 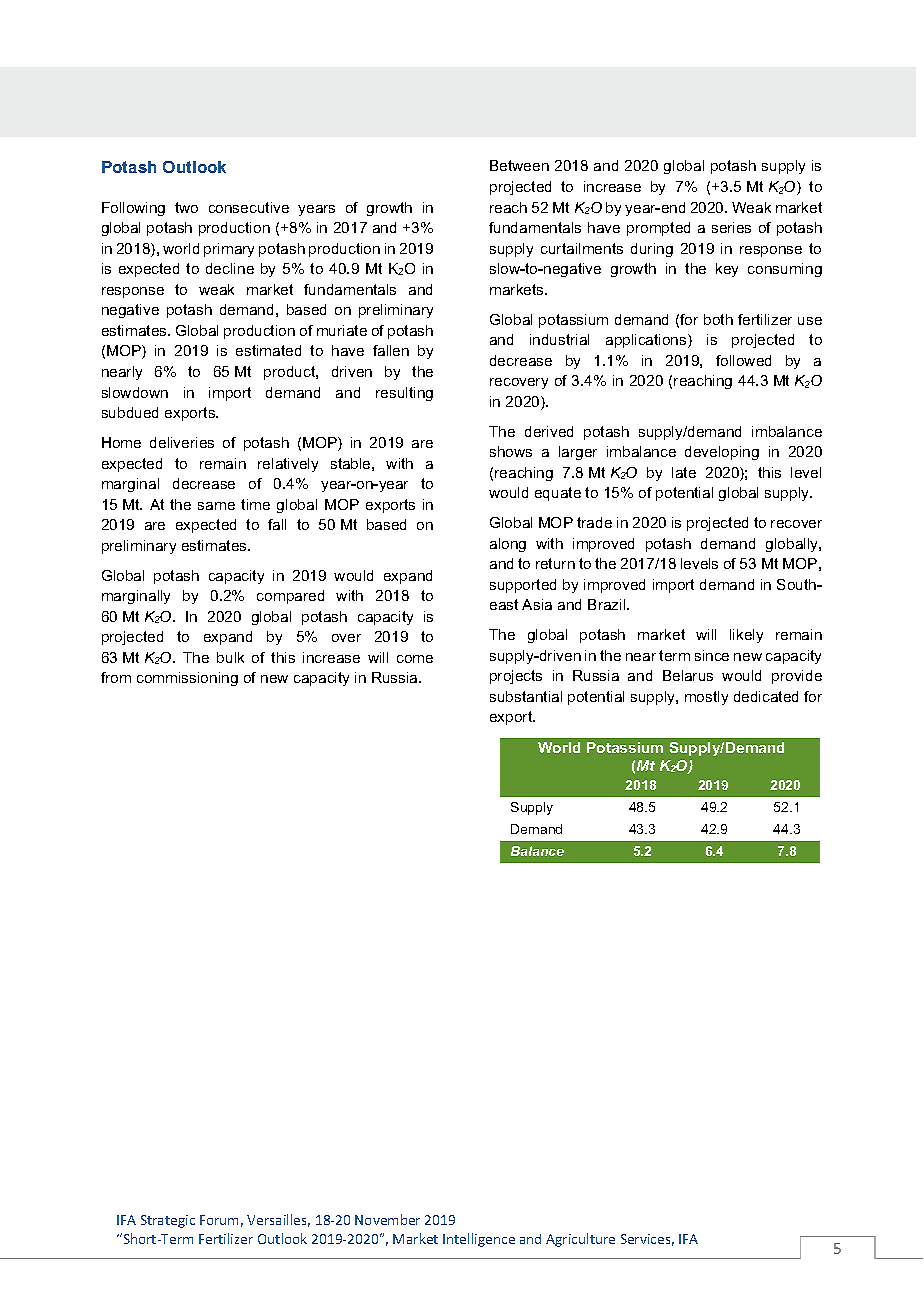 I want to click on series, so click(x=731, y=227).
